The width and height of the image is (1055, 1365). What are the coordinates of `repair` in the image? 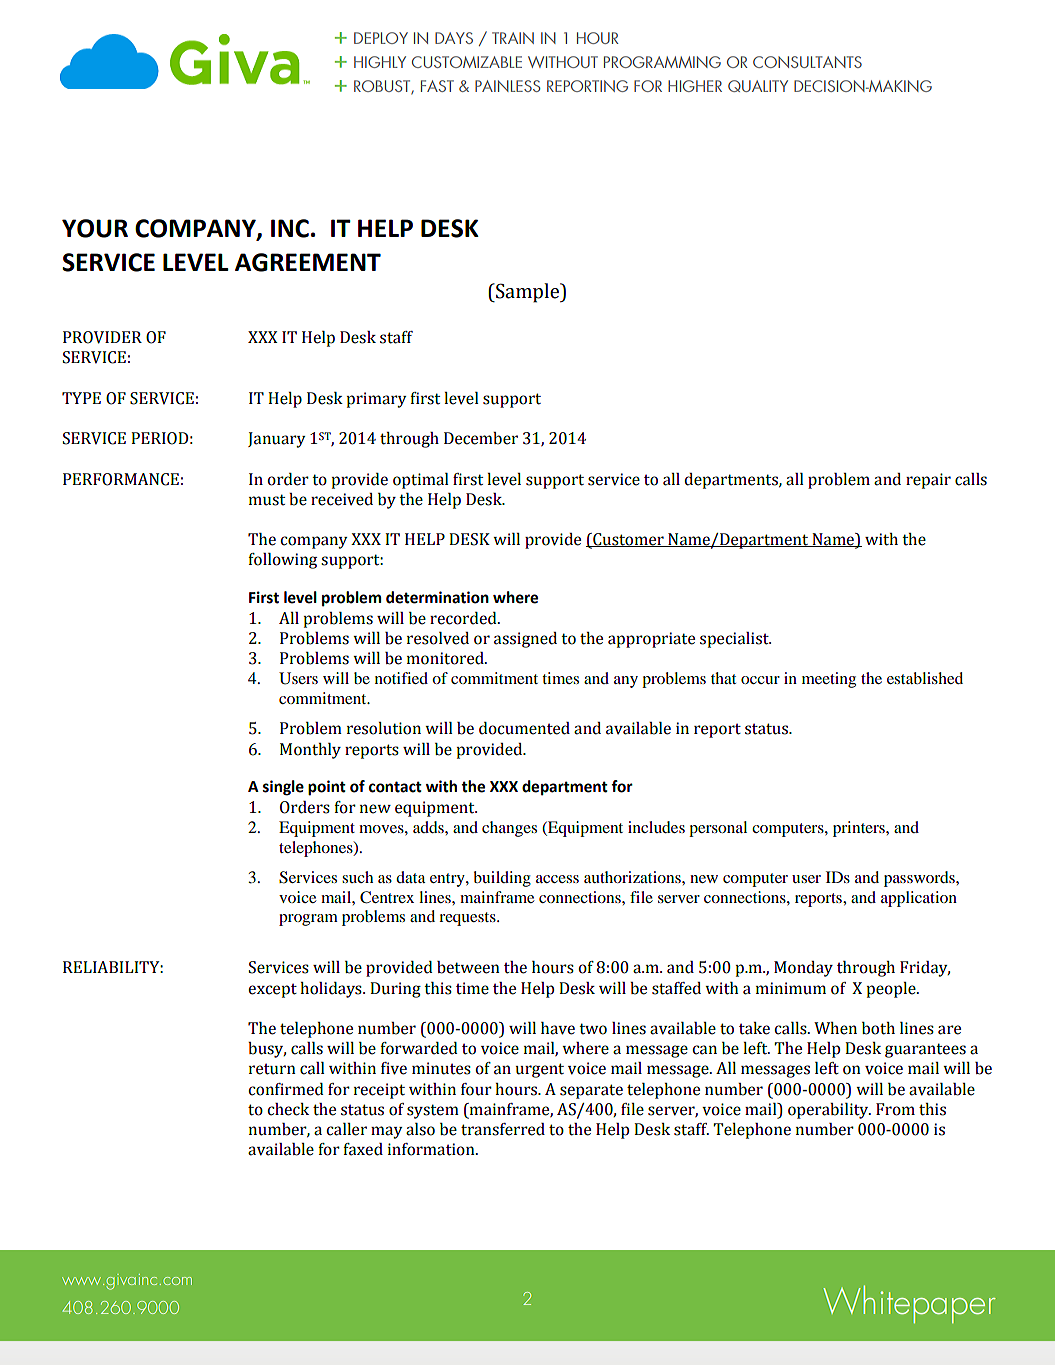 It's located at (928, 481).
